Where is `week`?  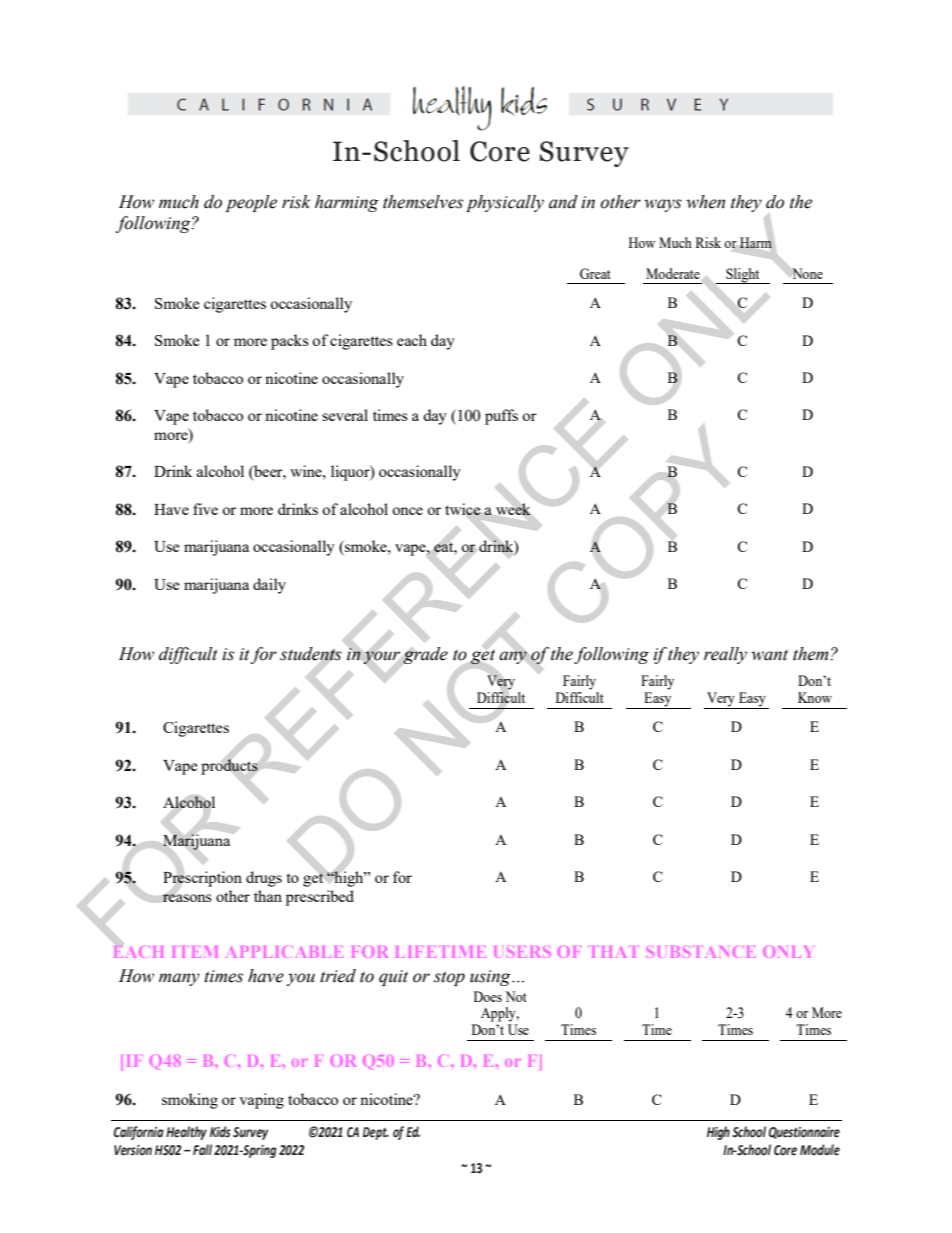 week is located at coordinates (513, 509).
